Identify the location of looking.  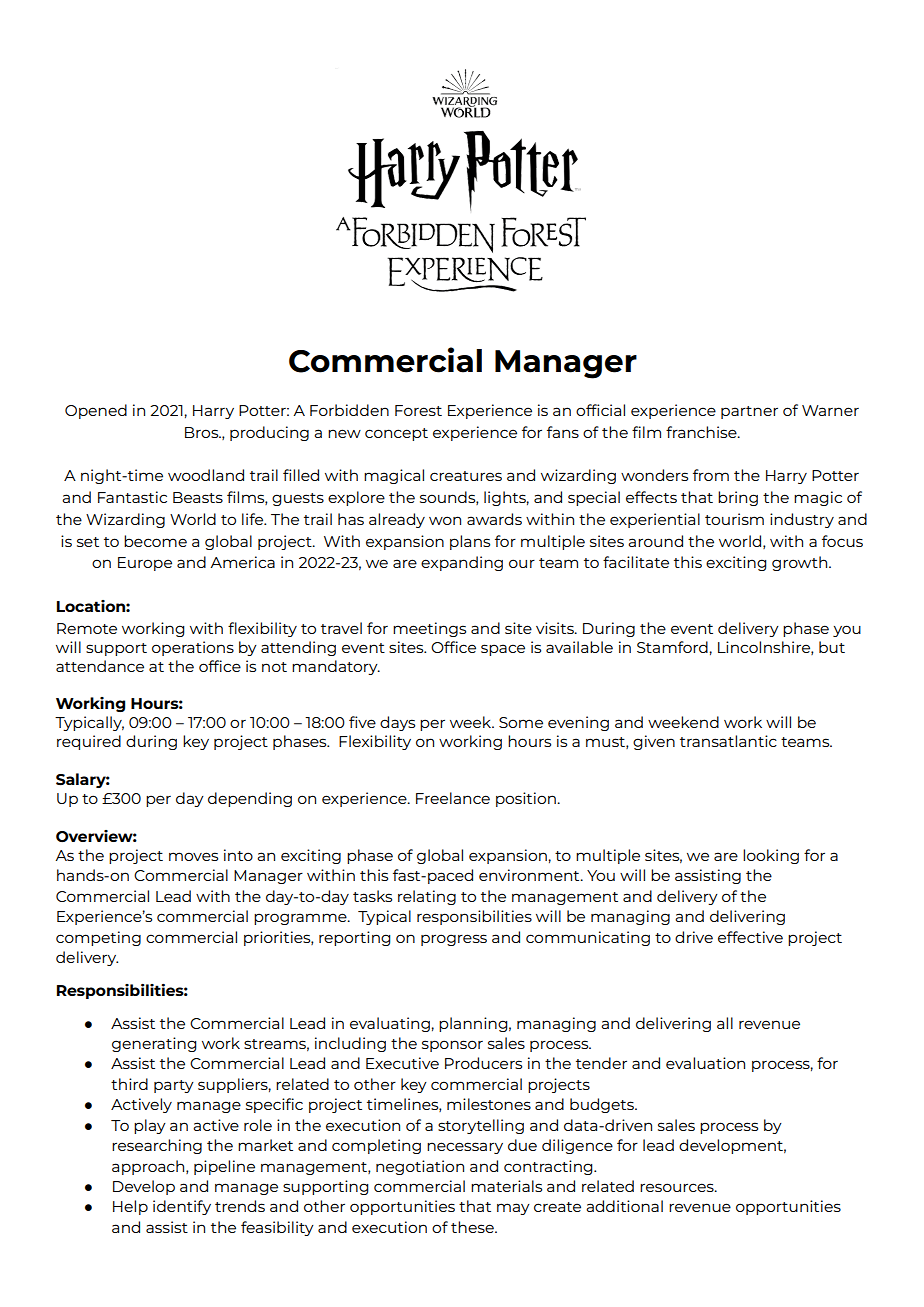
(771, 856).
